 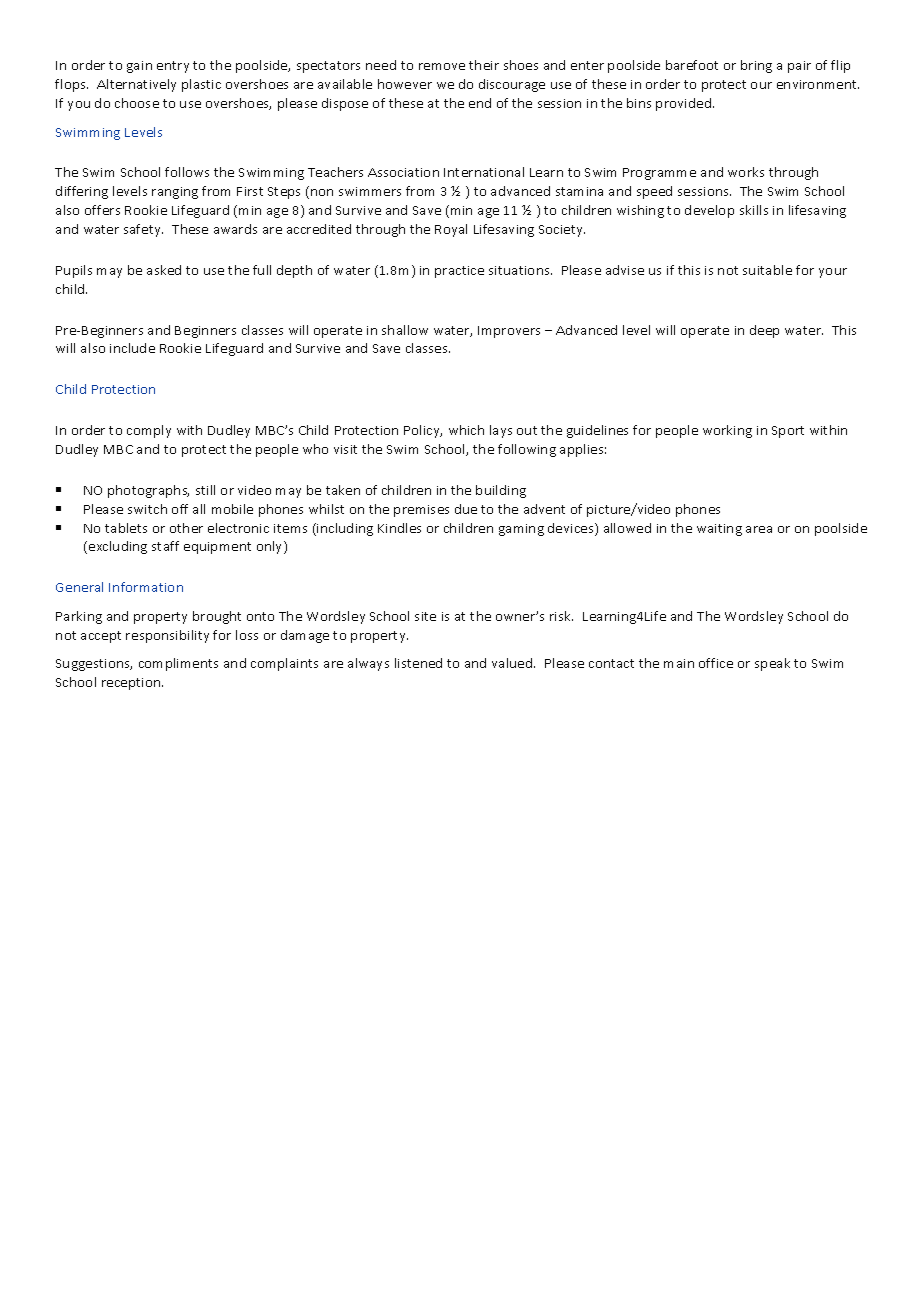 What do you see at coordinates (501, 491) in the screenshot?
I see `building` at bounding box center [501, 491].
